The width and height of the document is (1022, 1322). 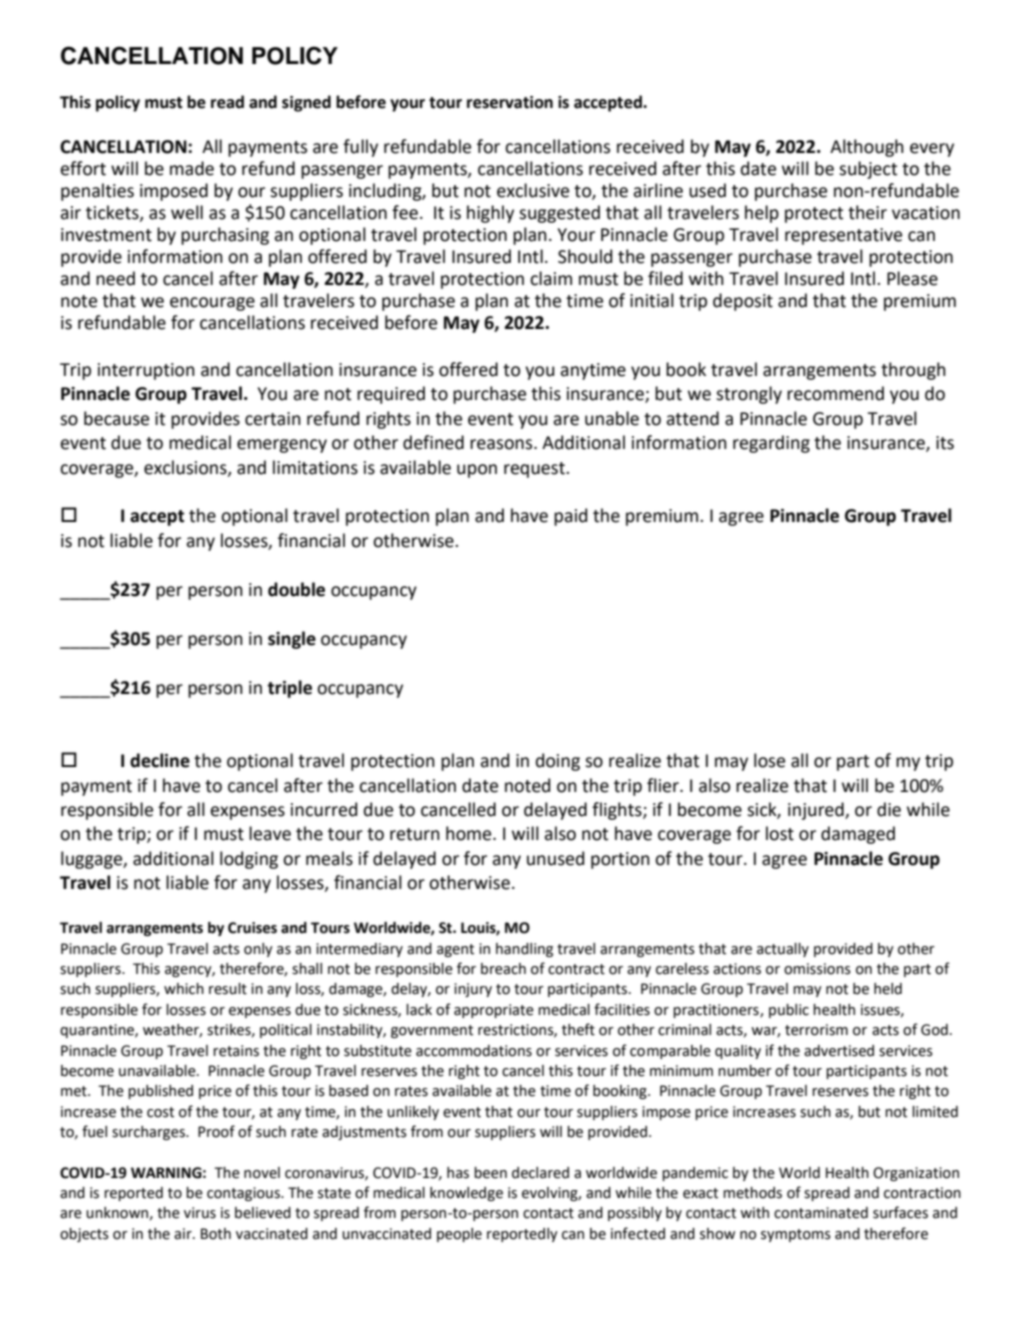 I want to click on Although, so click(x=867, y=148).
